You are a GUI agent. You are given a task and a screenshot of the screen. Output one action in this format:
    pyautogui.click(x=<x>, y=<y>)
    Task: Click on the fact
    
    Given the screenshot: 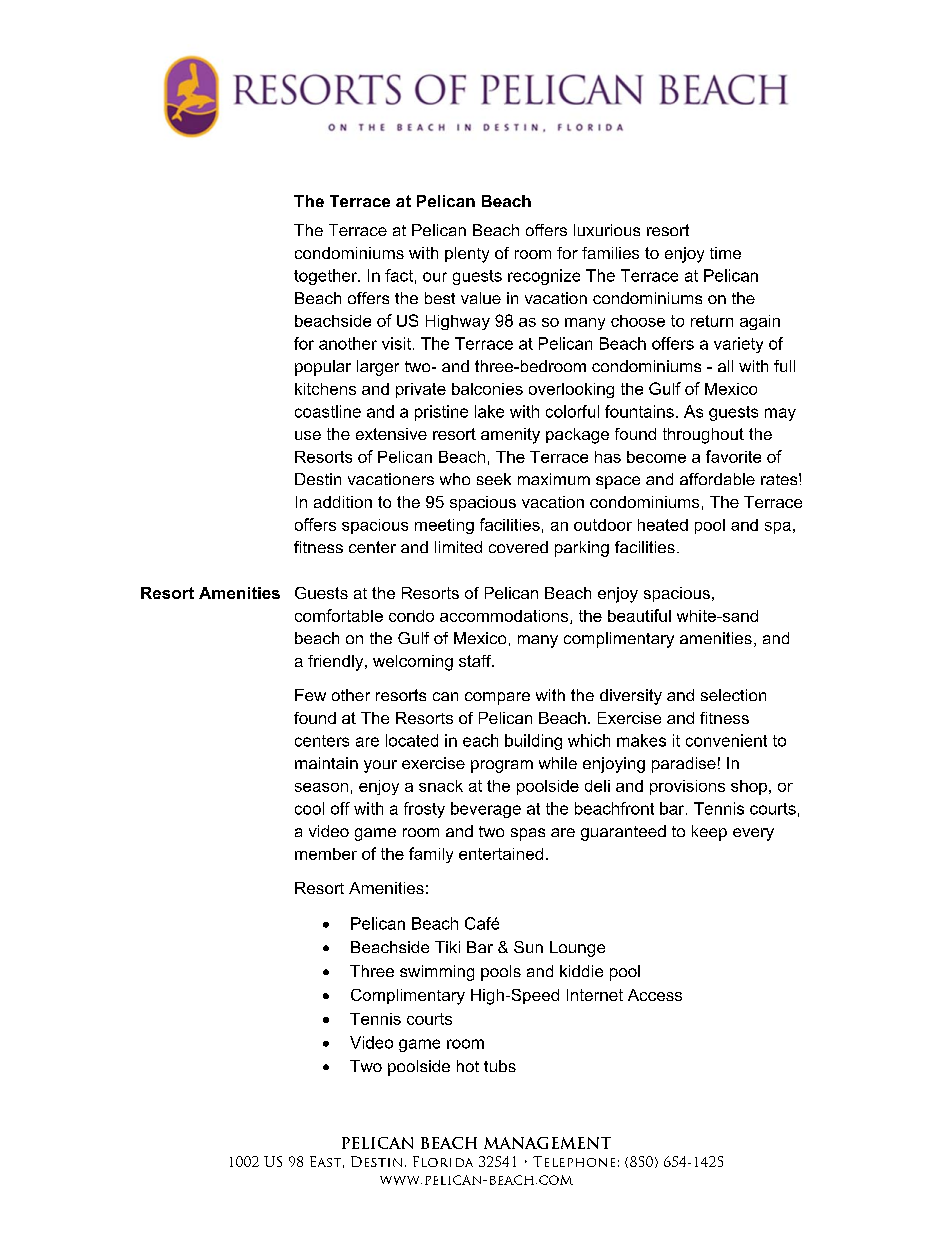 What is the action you would take?
    pyautogui.click(x=399, y=275)
